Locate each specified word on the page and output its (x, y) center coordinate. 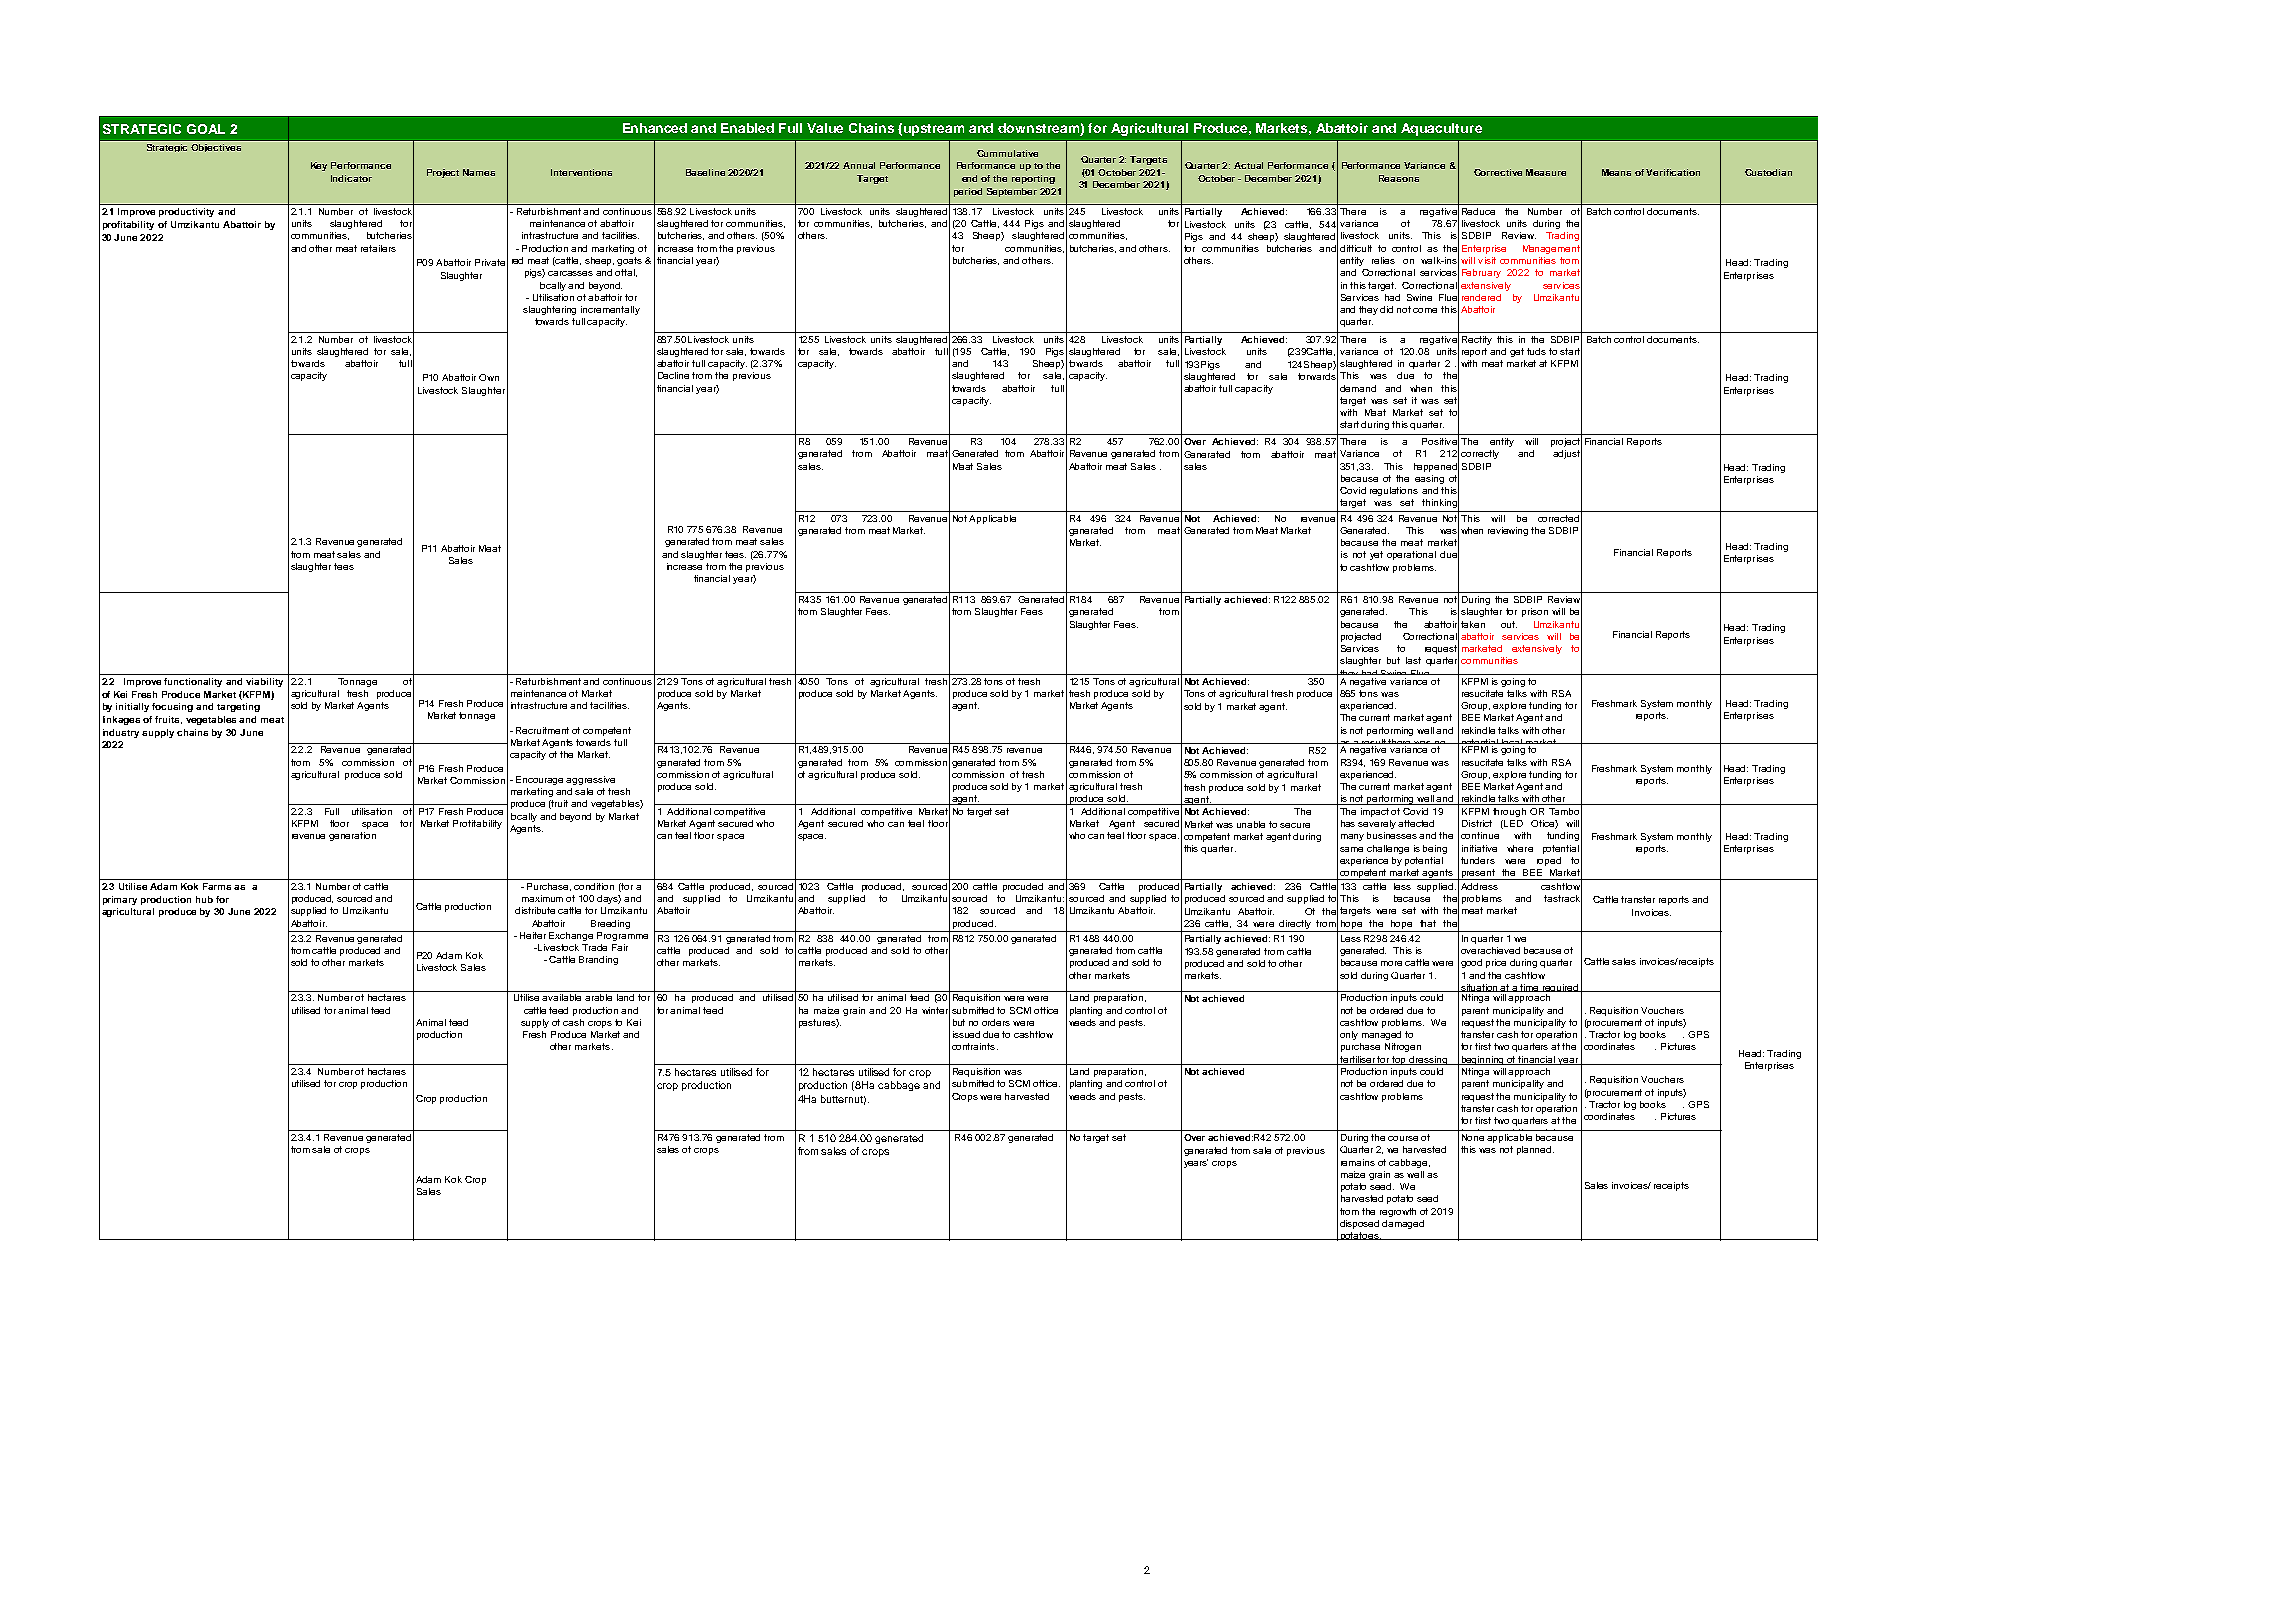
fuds (1536, 351)
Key (319, 166)
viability (264, 682)
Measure (1546, 172)
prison (1535, 612)
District (1477, 823)
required (1561, 989)
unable (1251, 824)
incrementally (610, 310)
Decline (673, 375)
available (561, 997)
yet (1376, 555)
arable (598, 997)
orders (996, 1022)
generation (352, 836)
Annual (859, 165)
